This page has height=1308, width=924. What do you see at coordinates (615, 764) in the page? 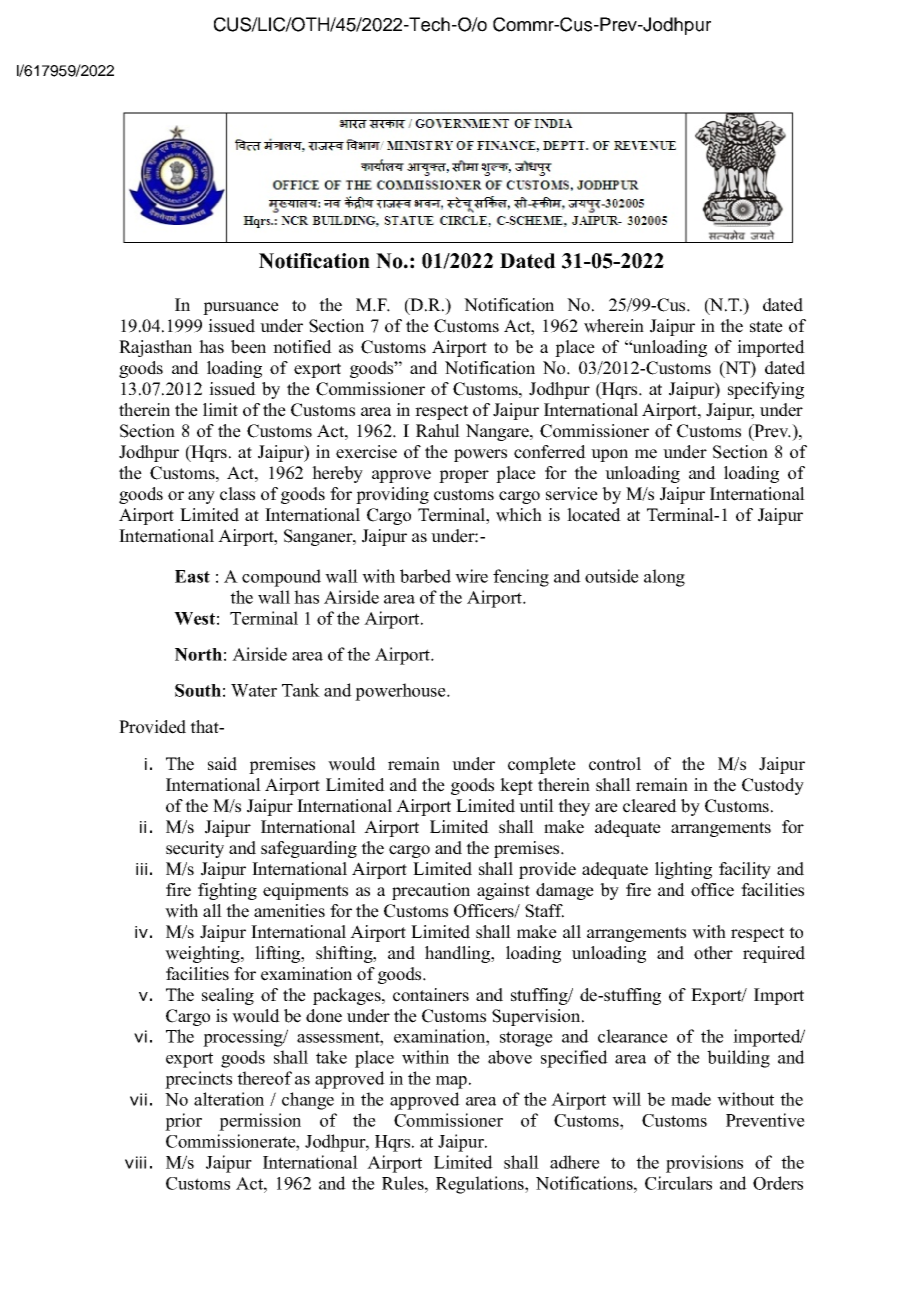
I see `control` at bounding box center [615, 764].
